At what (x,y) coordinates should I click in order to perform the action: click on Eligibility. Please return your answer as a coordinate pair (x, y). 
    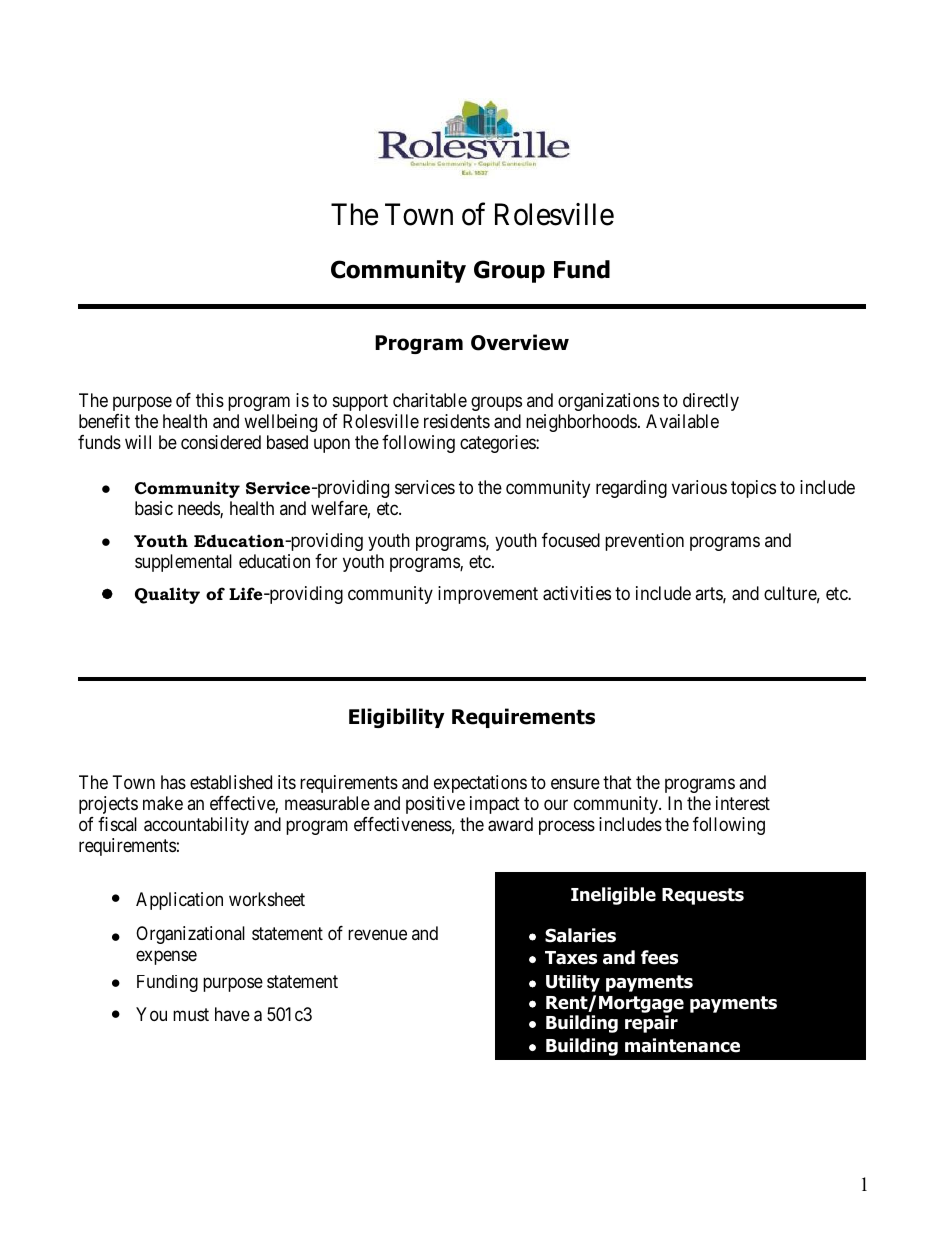
    Looking at the image, I should click on (396, 718).
